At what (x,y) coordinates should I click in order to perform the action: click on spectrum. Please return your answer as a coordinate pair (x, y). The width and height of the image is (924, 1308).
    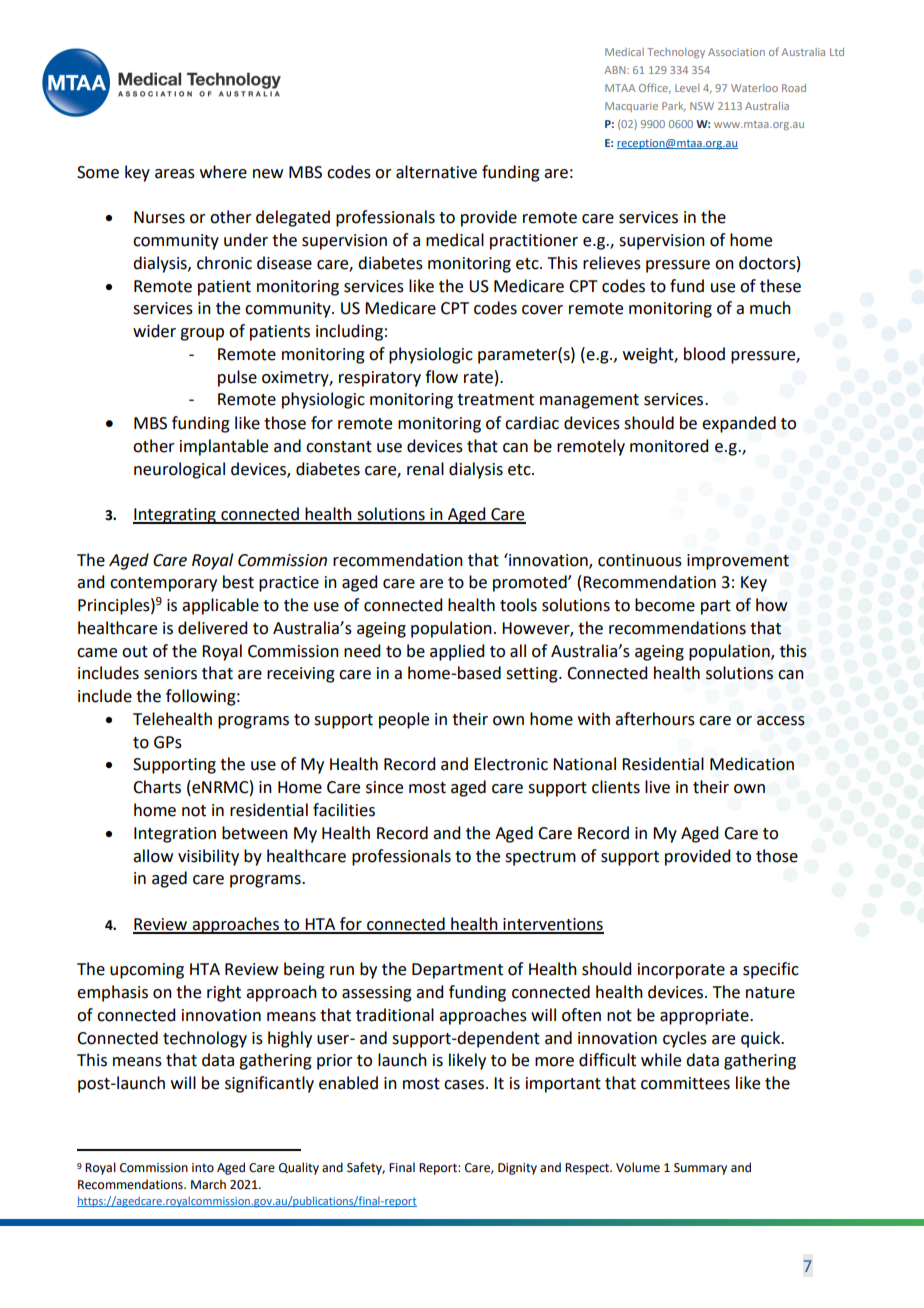
    Looking at the image, I should click on (540, 858).
